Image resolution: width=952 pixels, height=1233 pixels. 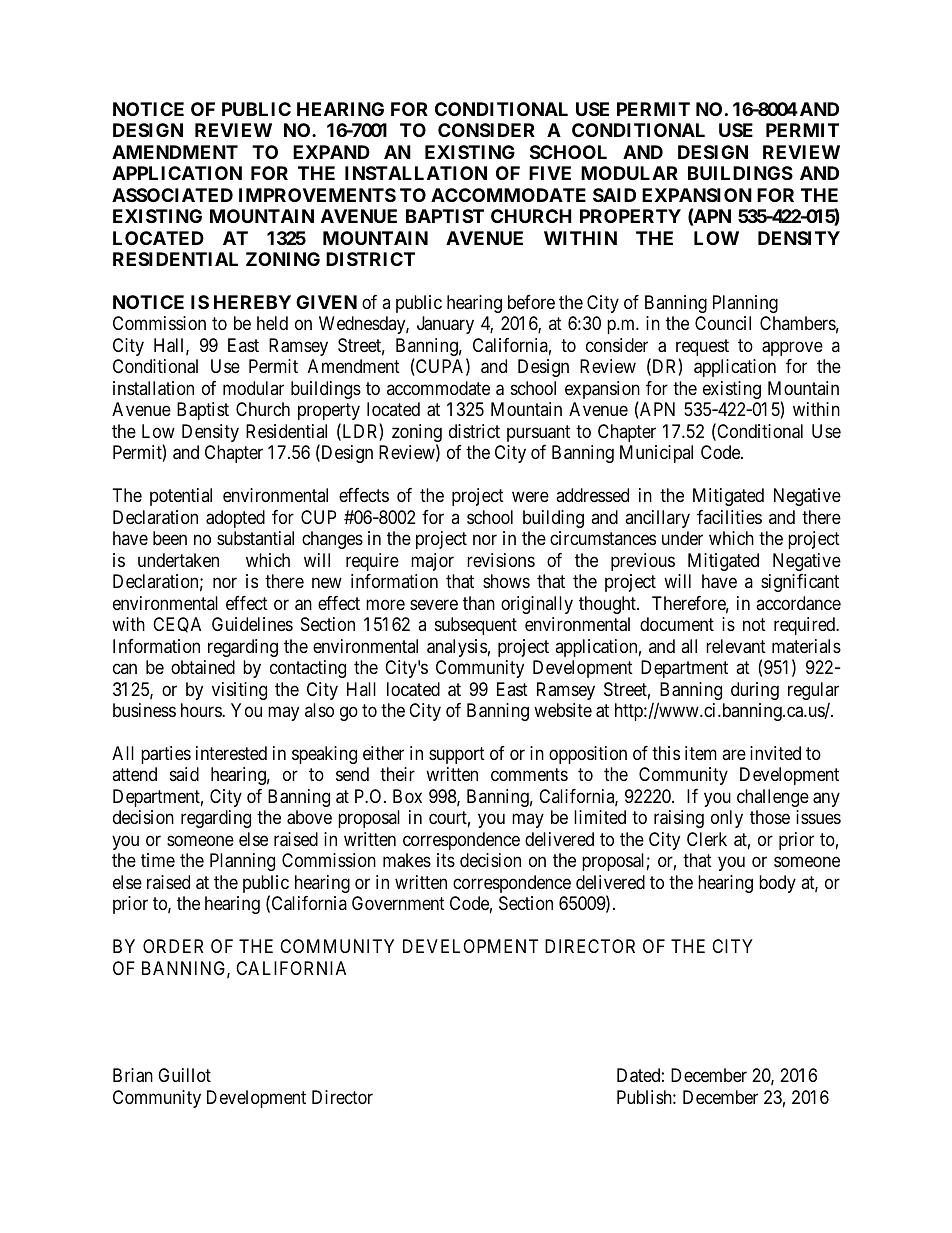 What do you see at coordinates (252, 624) in the screenshot?
I see `Guidelines` at bounding box center [252, 624].
